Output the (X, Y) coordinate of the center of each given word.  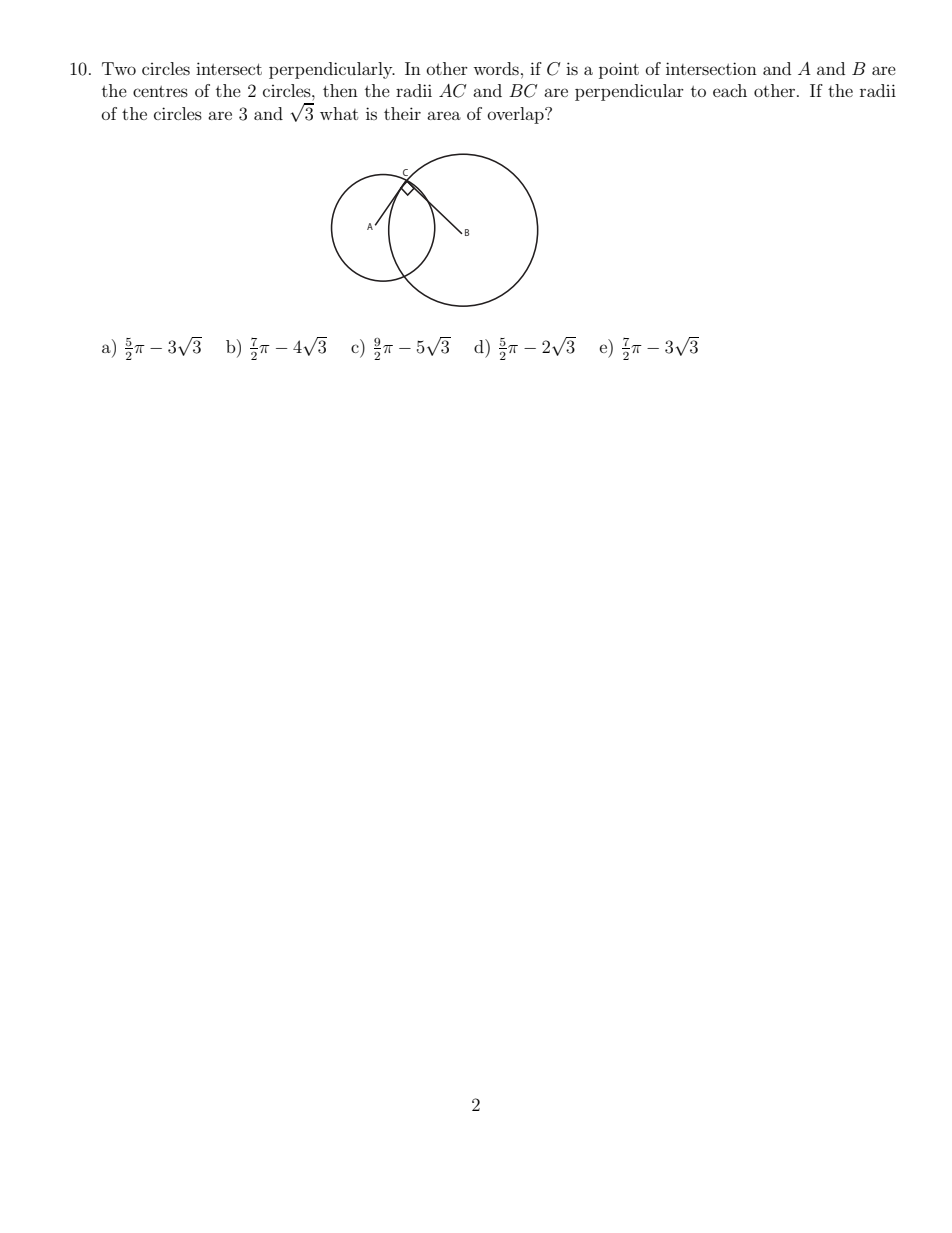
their (402, 113)
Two (119, 68)
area (444, 115)
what (339, 113)
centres (160, 91)
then (340, 90)
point (619, 70)
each (730, 90)
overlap (517, 115)
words (496, 68)
